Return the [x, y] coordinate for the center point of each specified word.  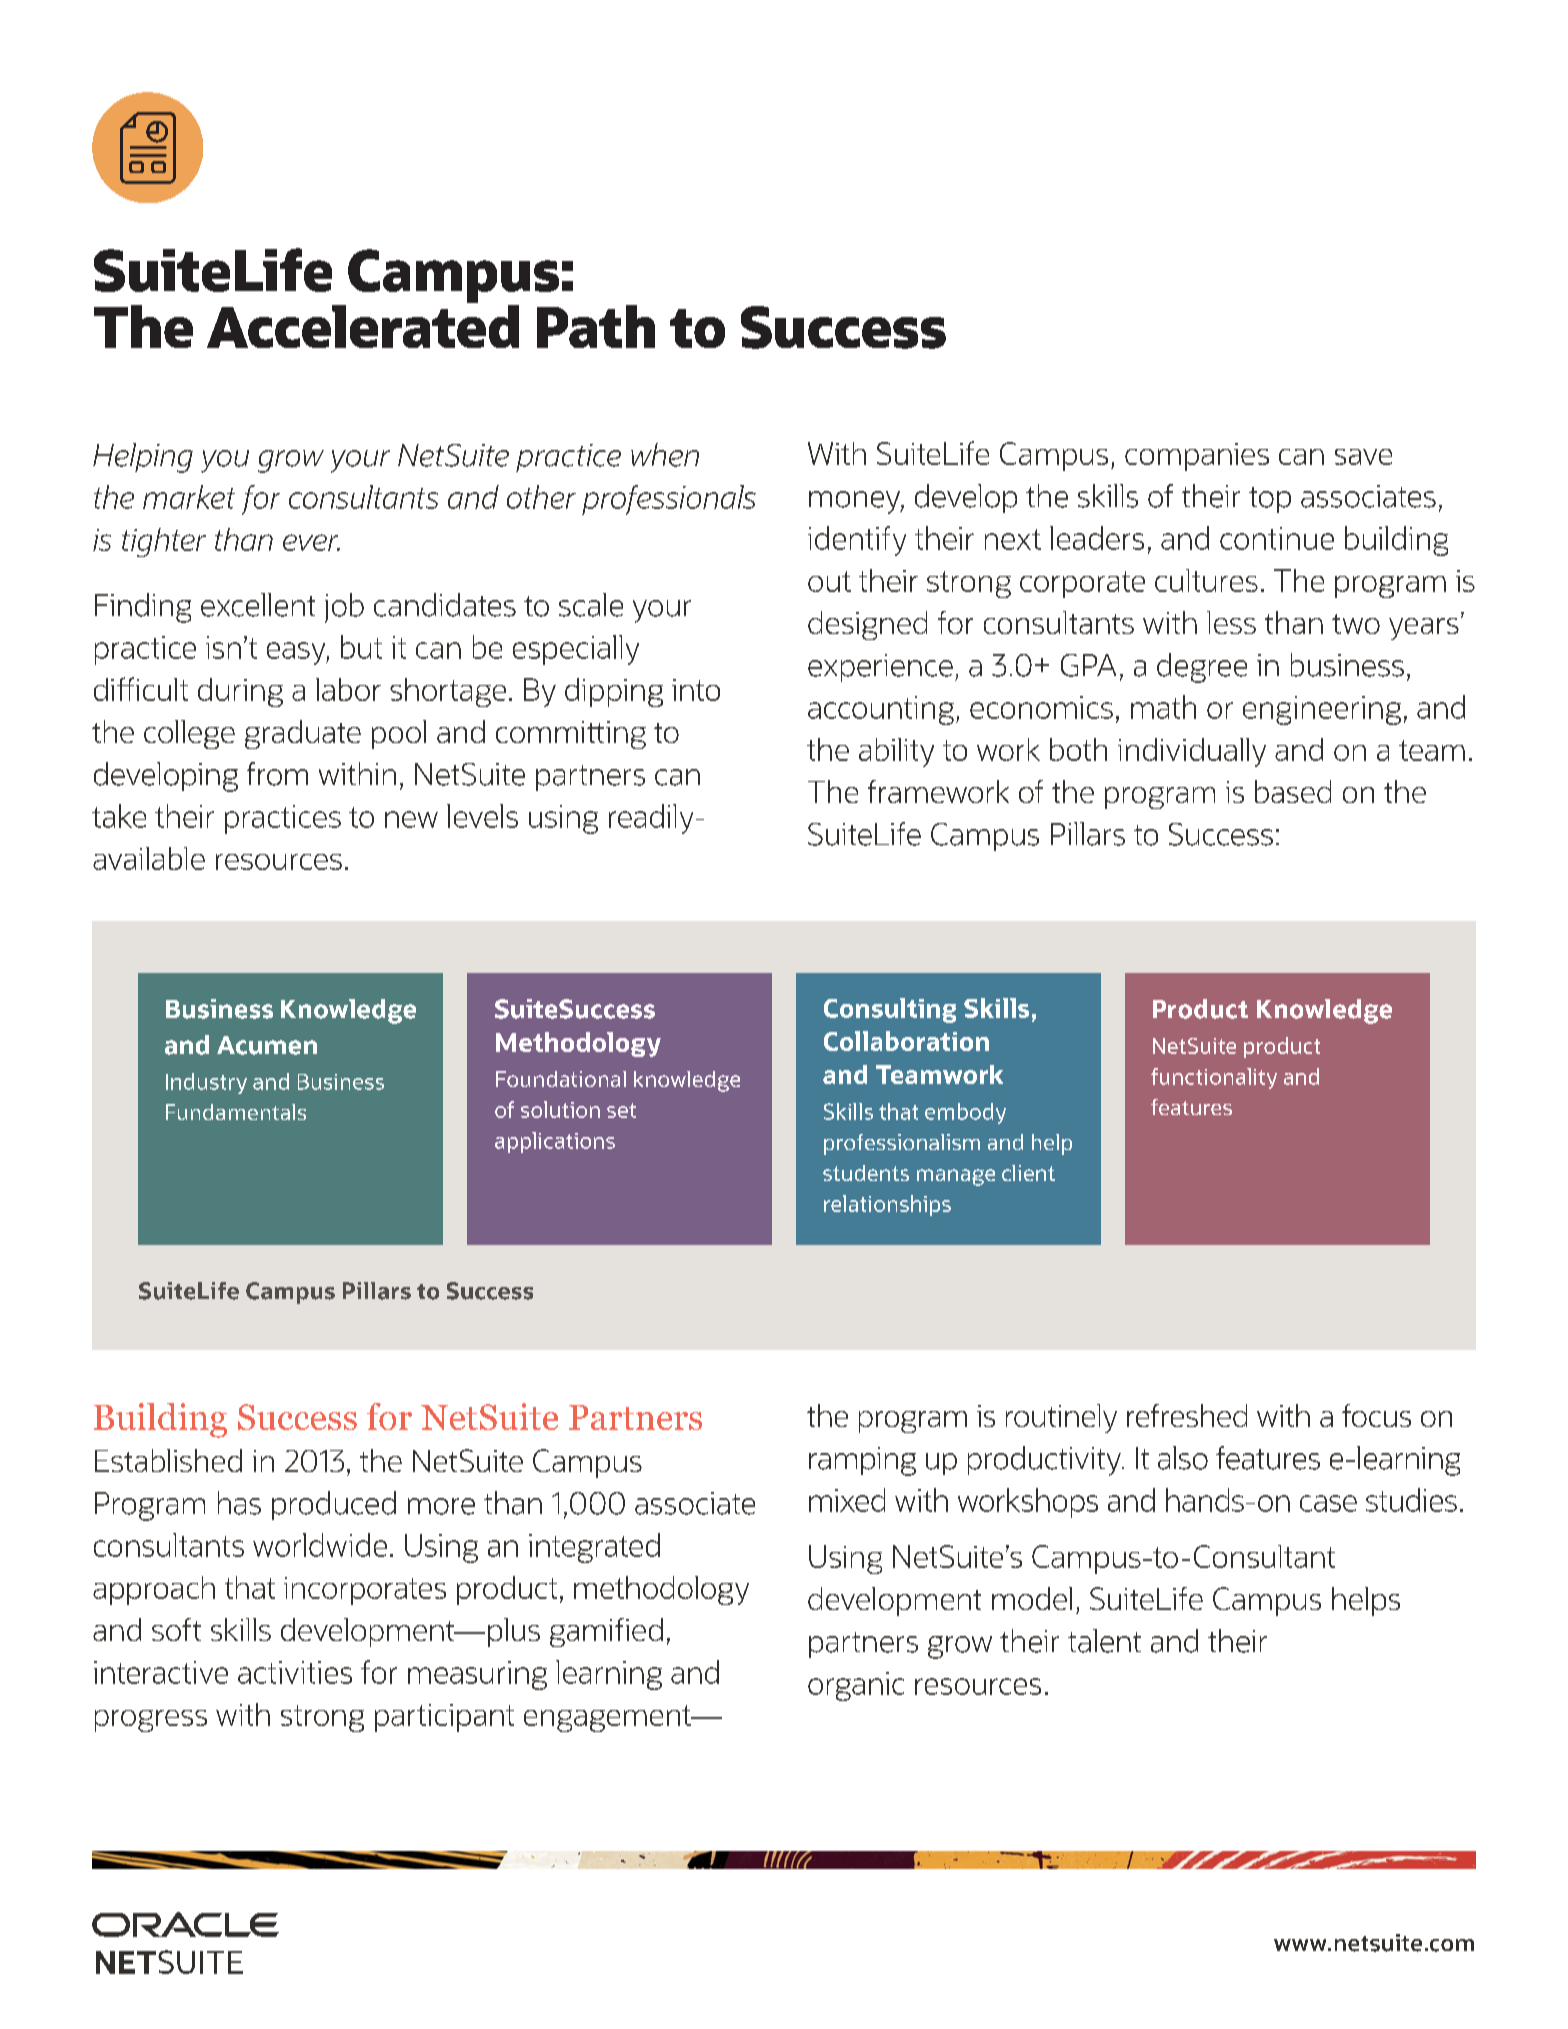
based [1293, 791]
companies [1197, 457]
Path [596, 326]
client [1028, 1173]
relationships [887, 1205]
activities [295, 1672]
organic [856, 1686]
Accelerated [363, 326]
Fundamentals [236, 1112]
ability [896, 752]
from [277, 774]
